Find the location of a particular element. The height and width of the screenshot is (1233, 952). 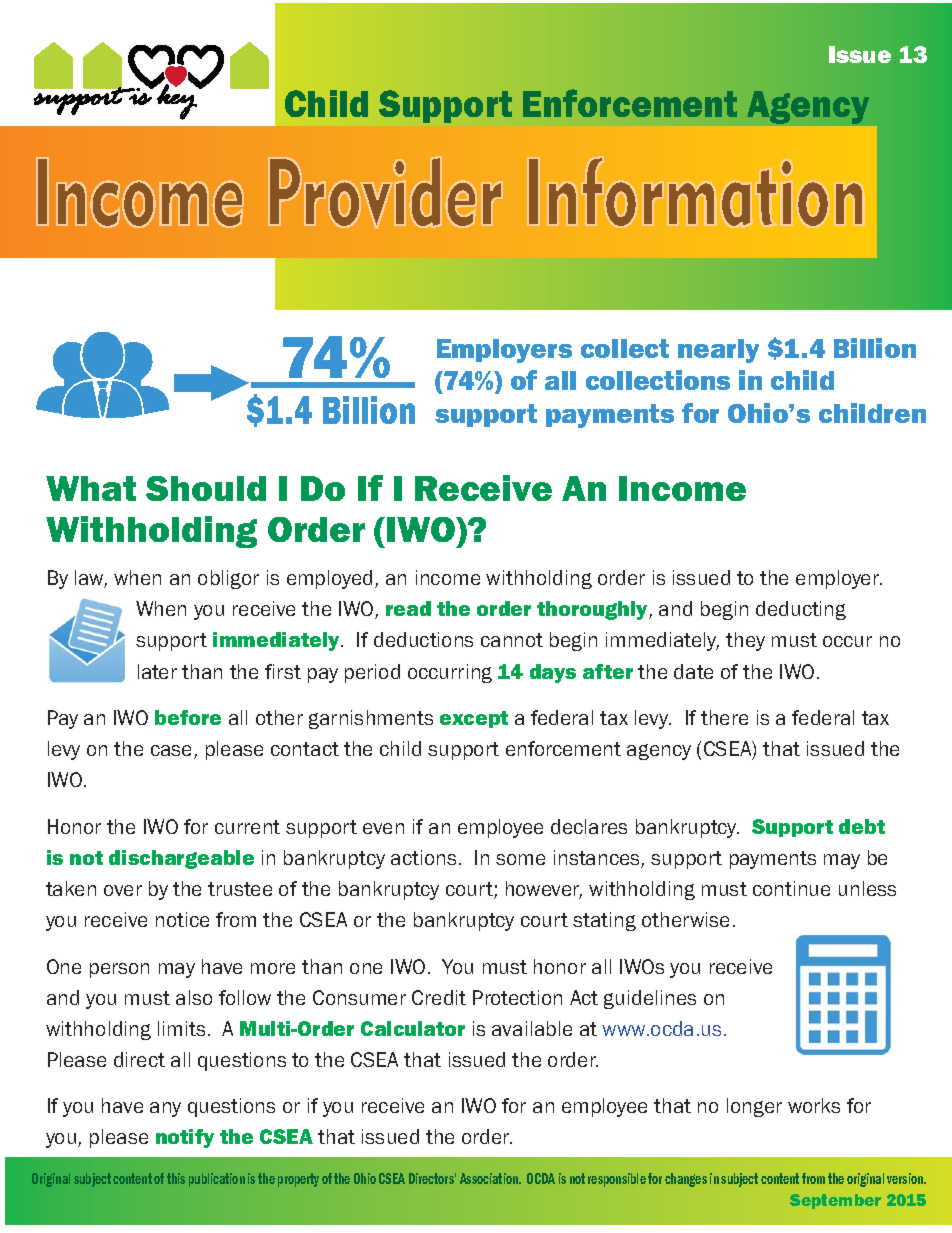

continue is located at coordinates (791, 888).
